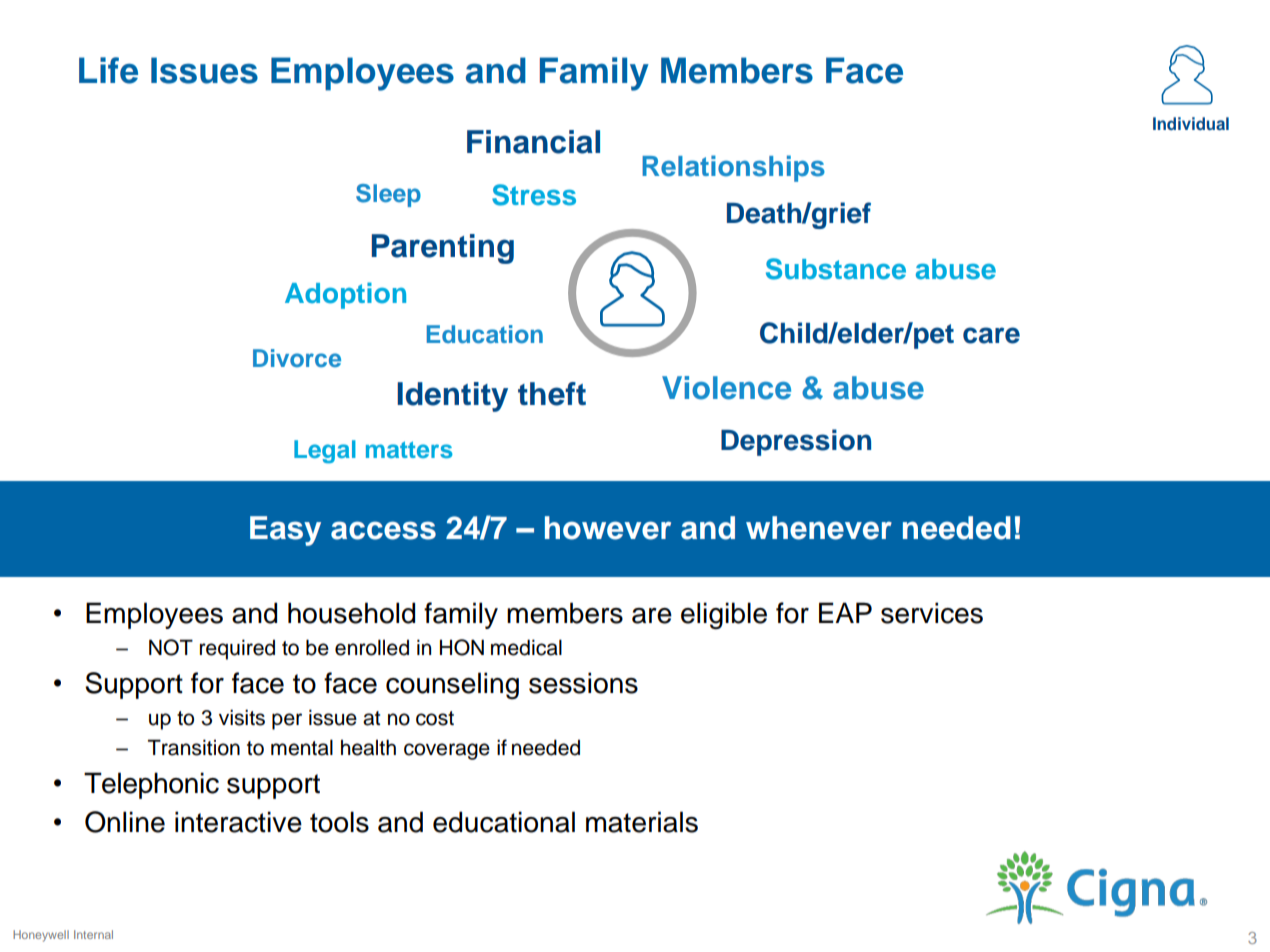  I want to click on however, so click(608, 528).
